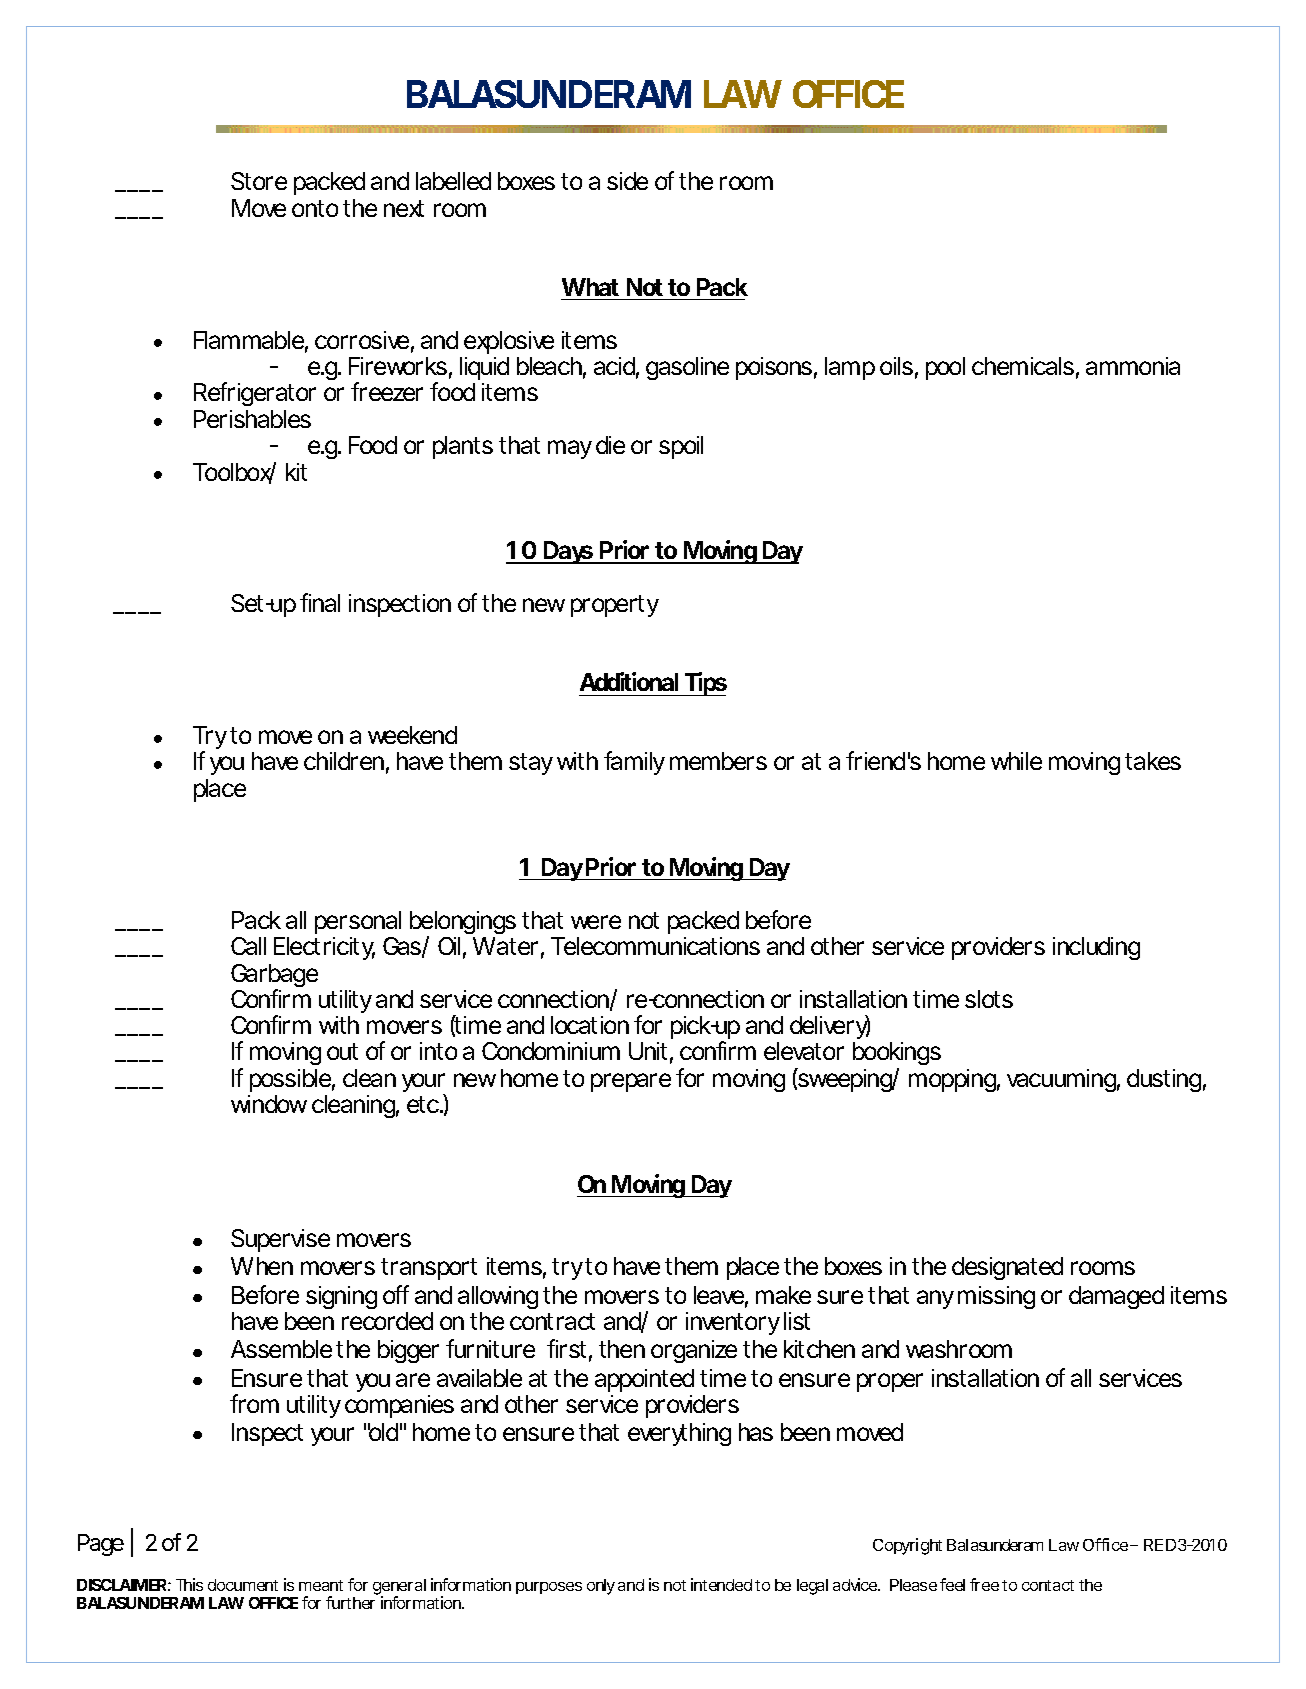 The height and width of the page is (1689, 1306). I want to click on contract, so click(552, 1321).
